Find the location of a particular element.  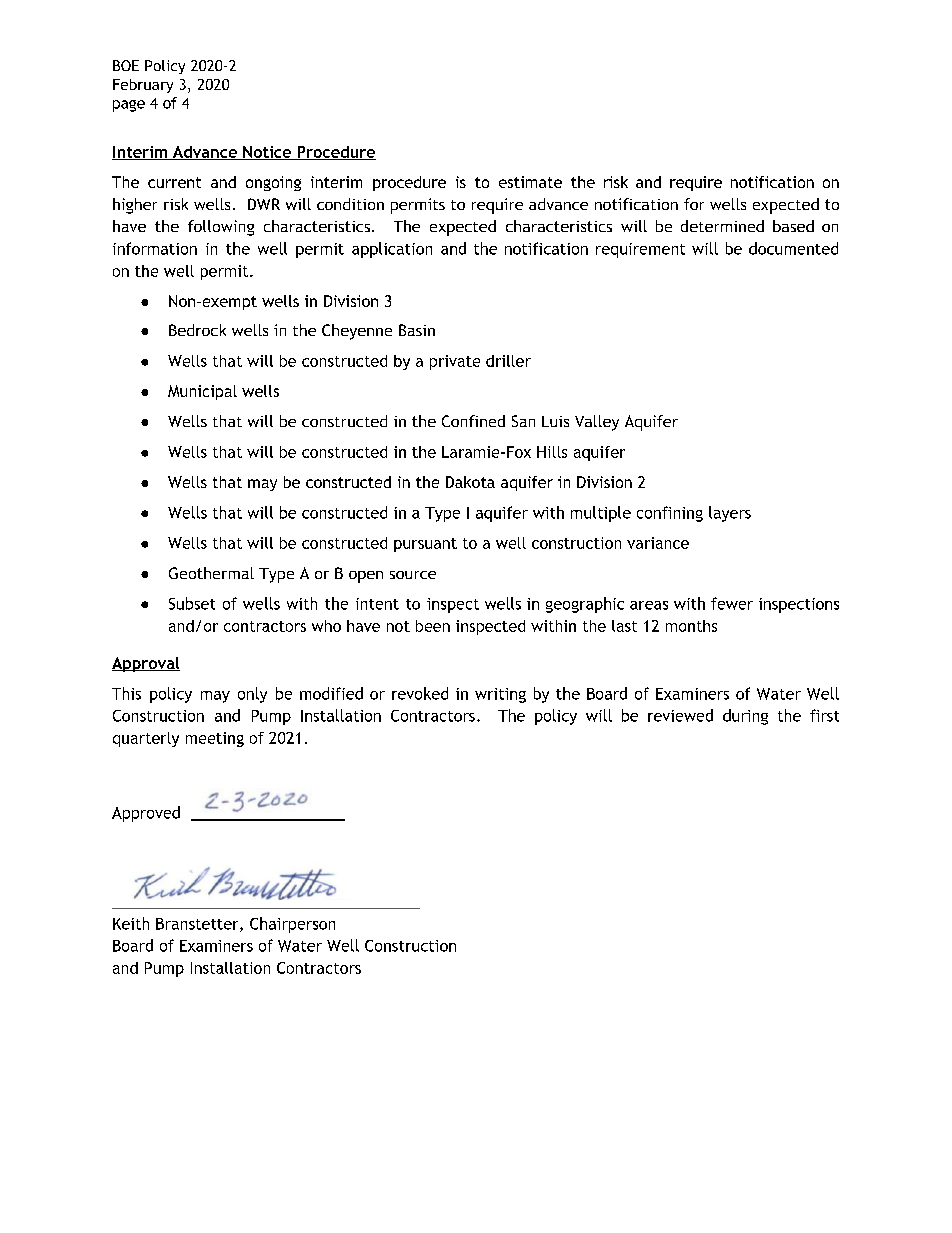

writing is located at coordinates (500, 695).
